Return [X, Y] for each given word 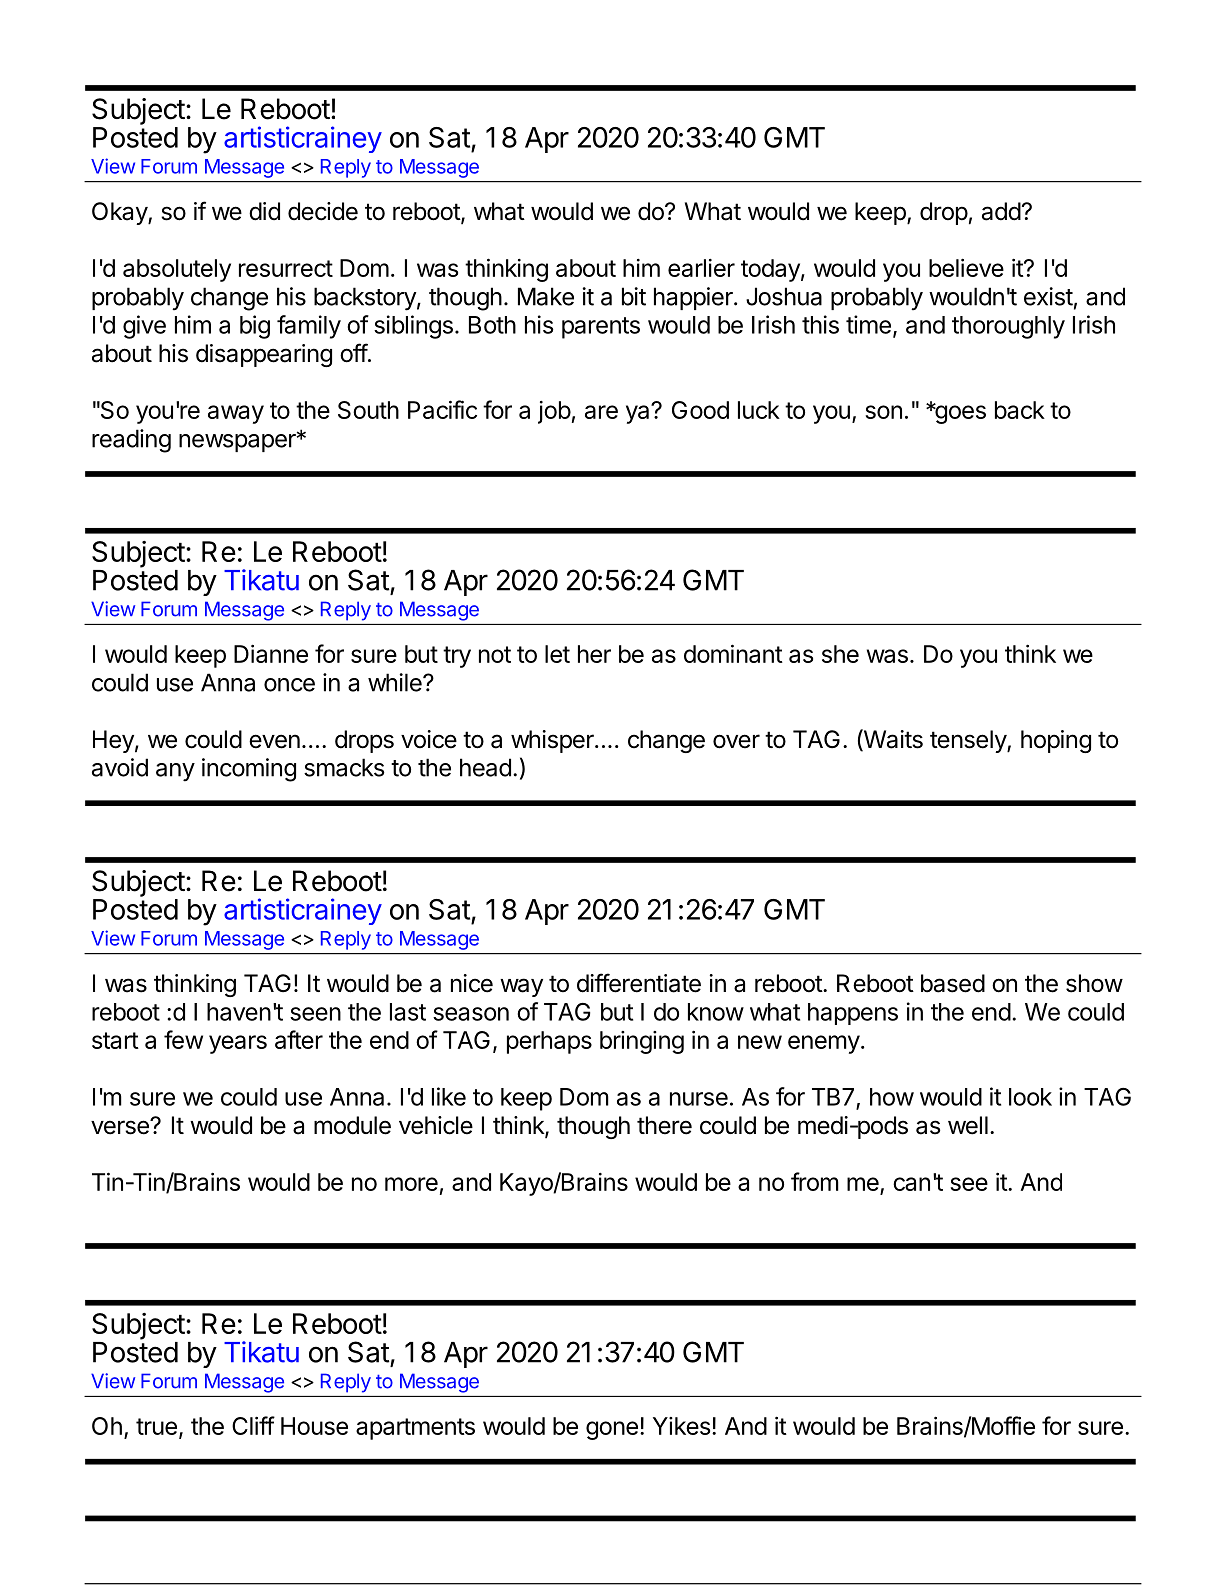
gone [612, 1430]
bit [634, 296]
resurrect [286, 268]
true [156, 1426]
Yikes [681, 1426]
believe [966, 267]
